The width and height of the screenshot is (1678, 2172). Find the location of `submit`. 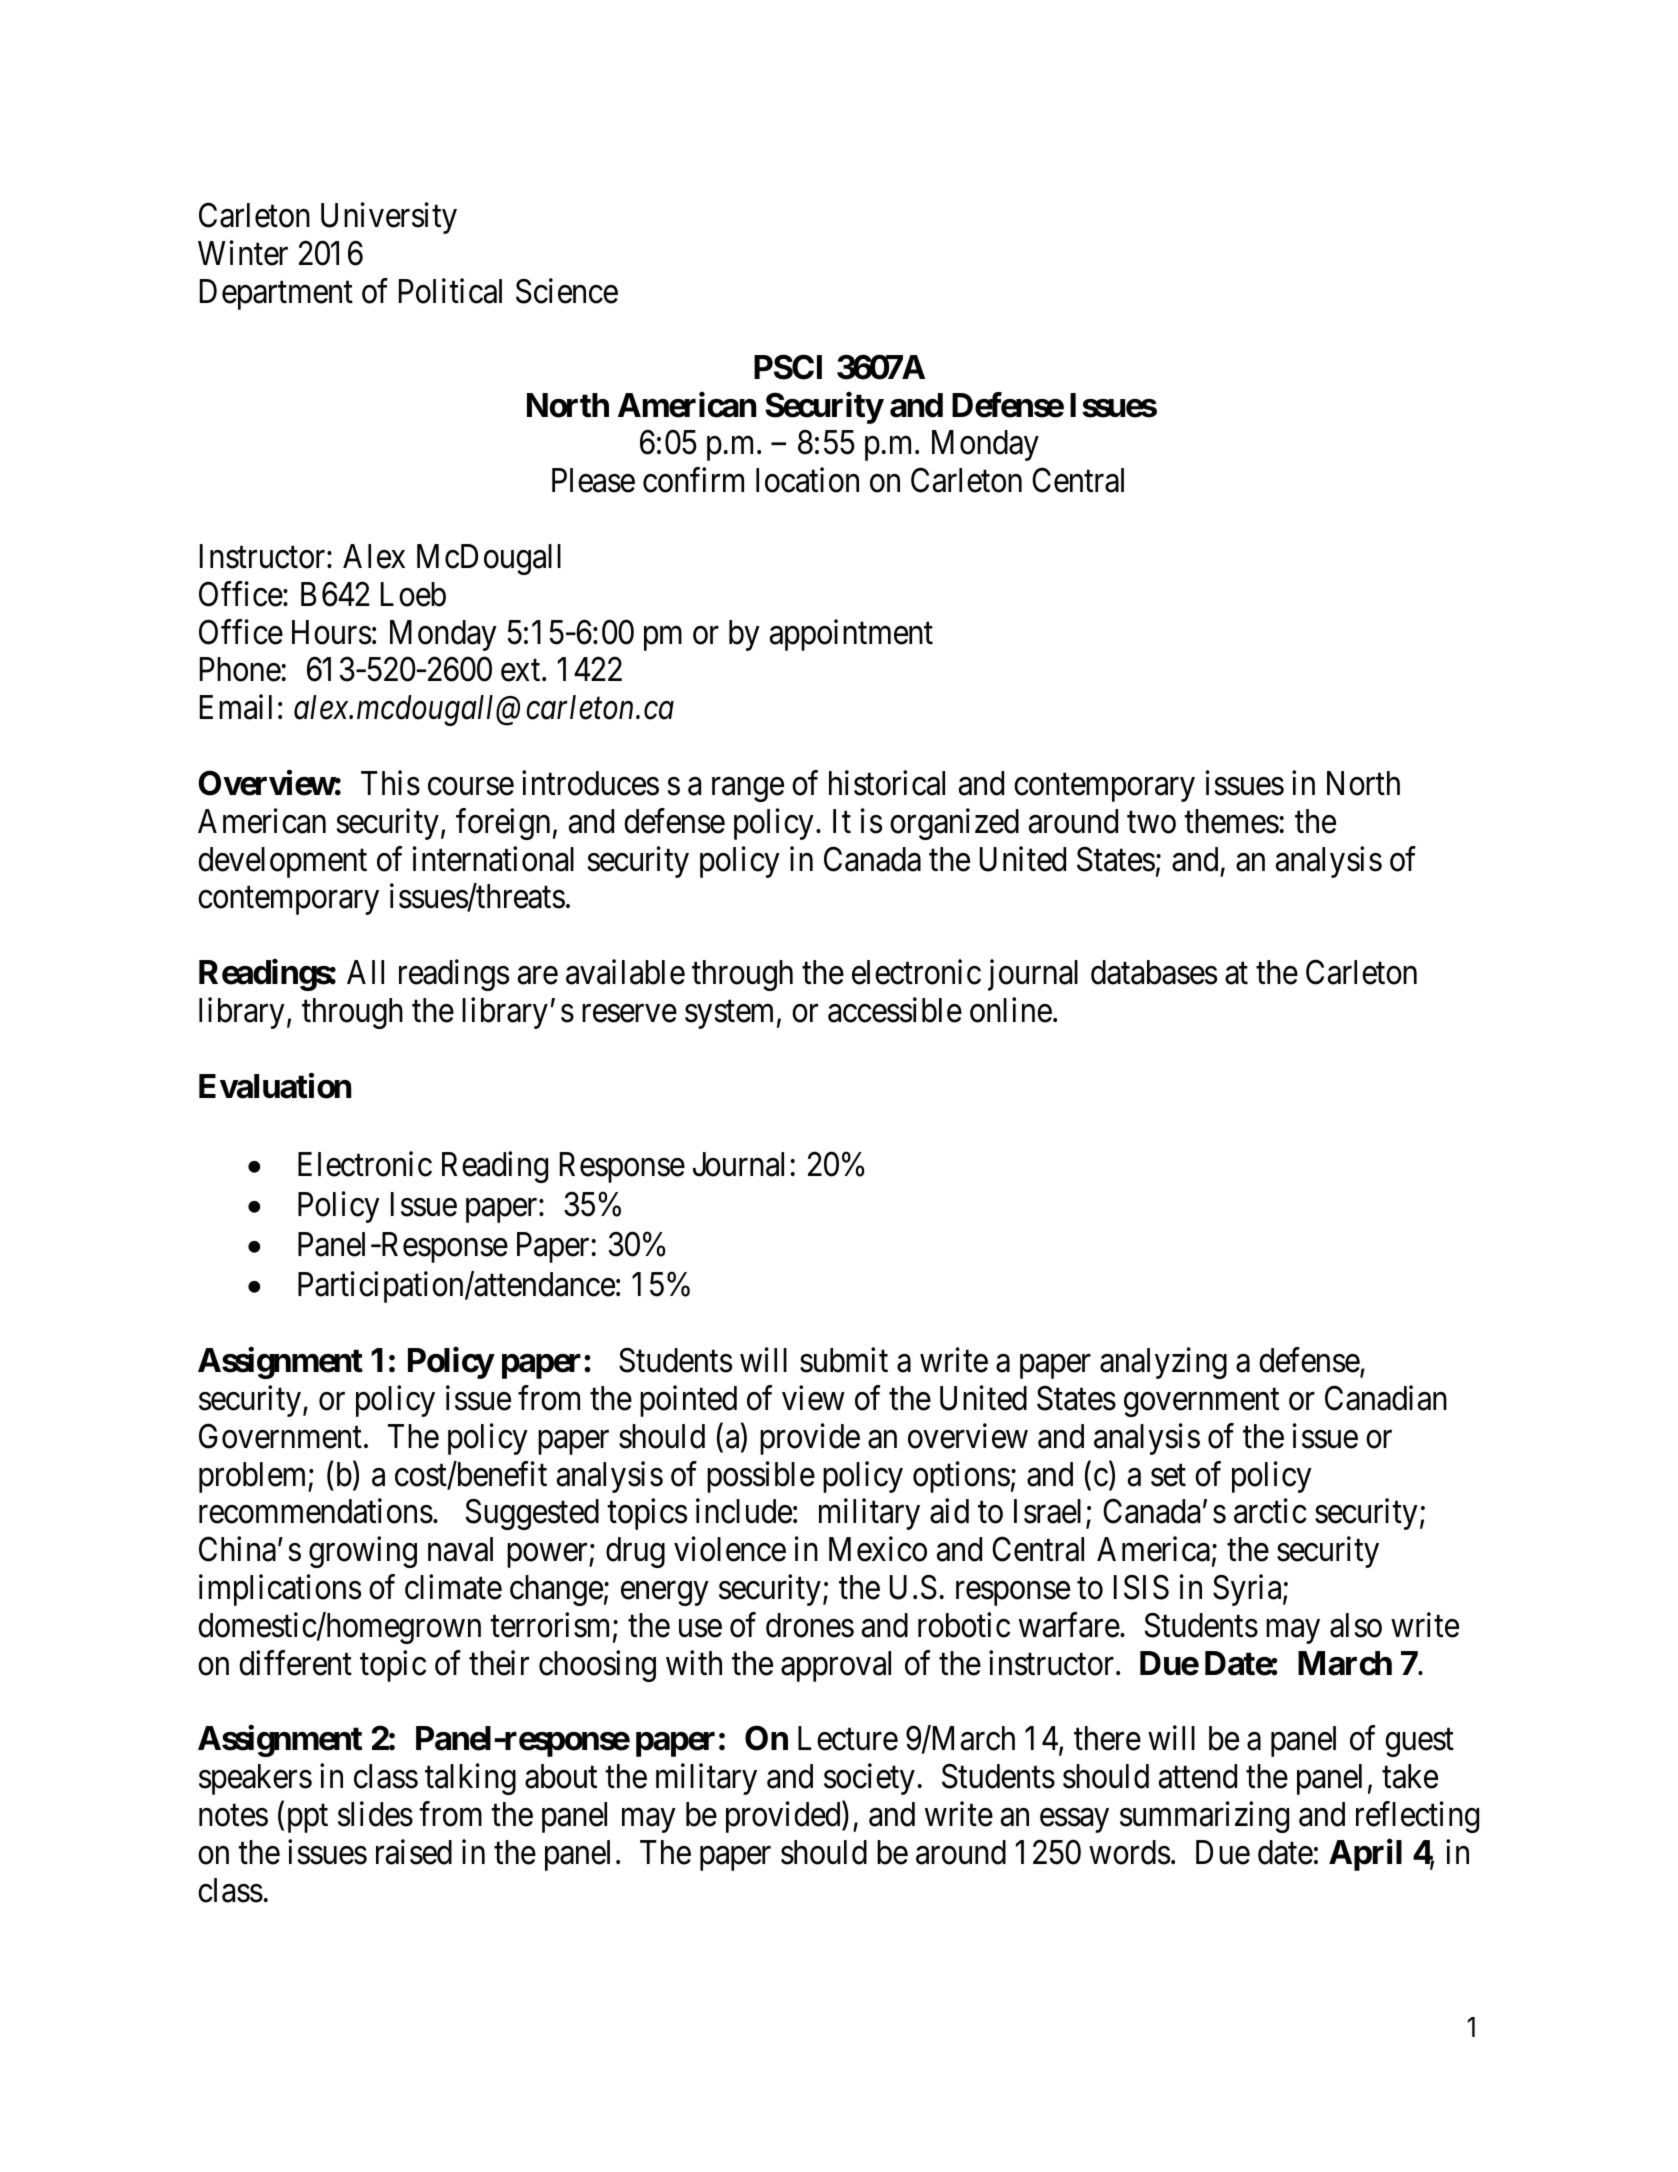

submit is located at coordinates (844, 1360).
